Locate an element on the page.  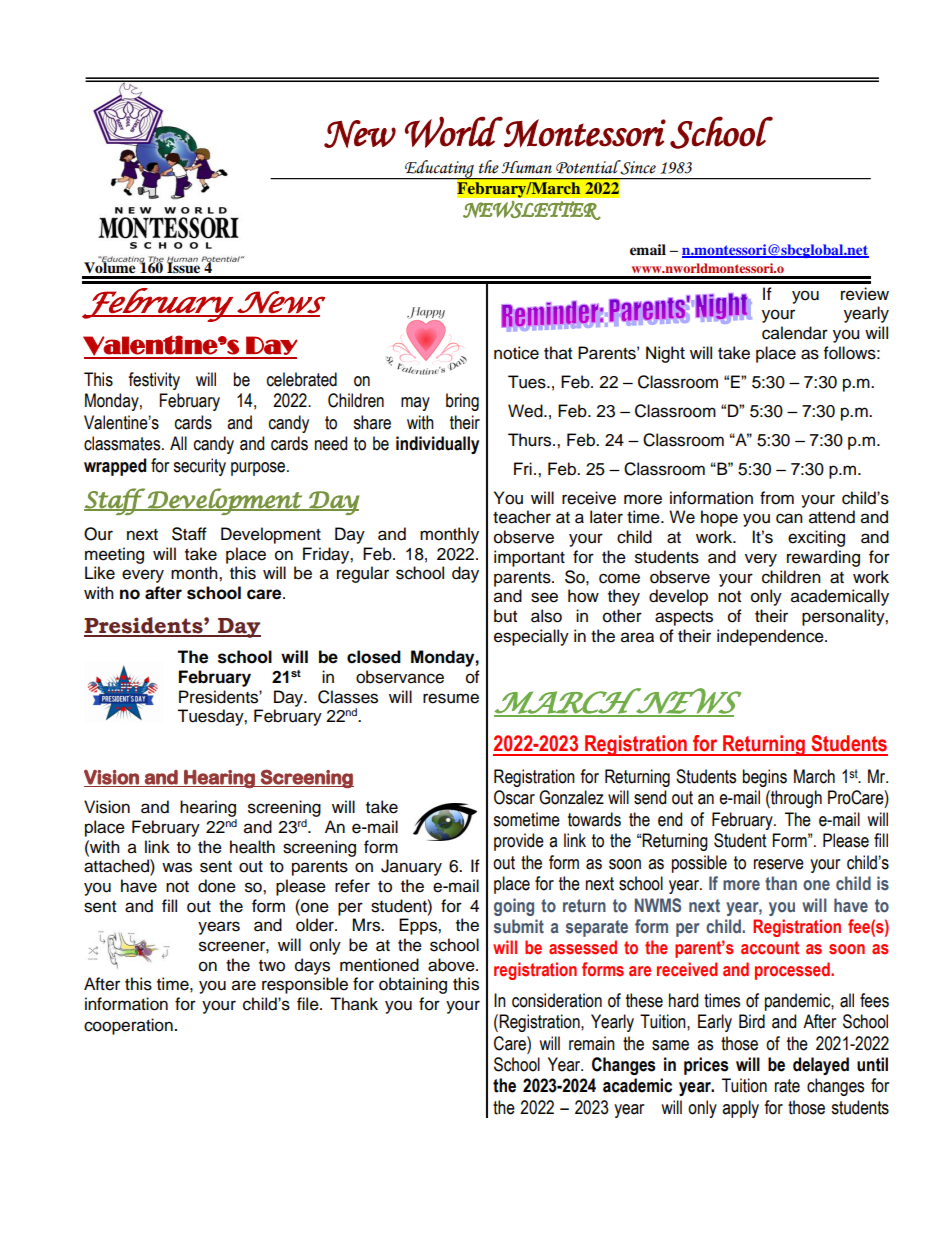
independence is located at coordinates (771, 637).
